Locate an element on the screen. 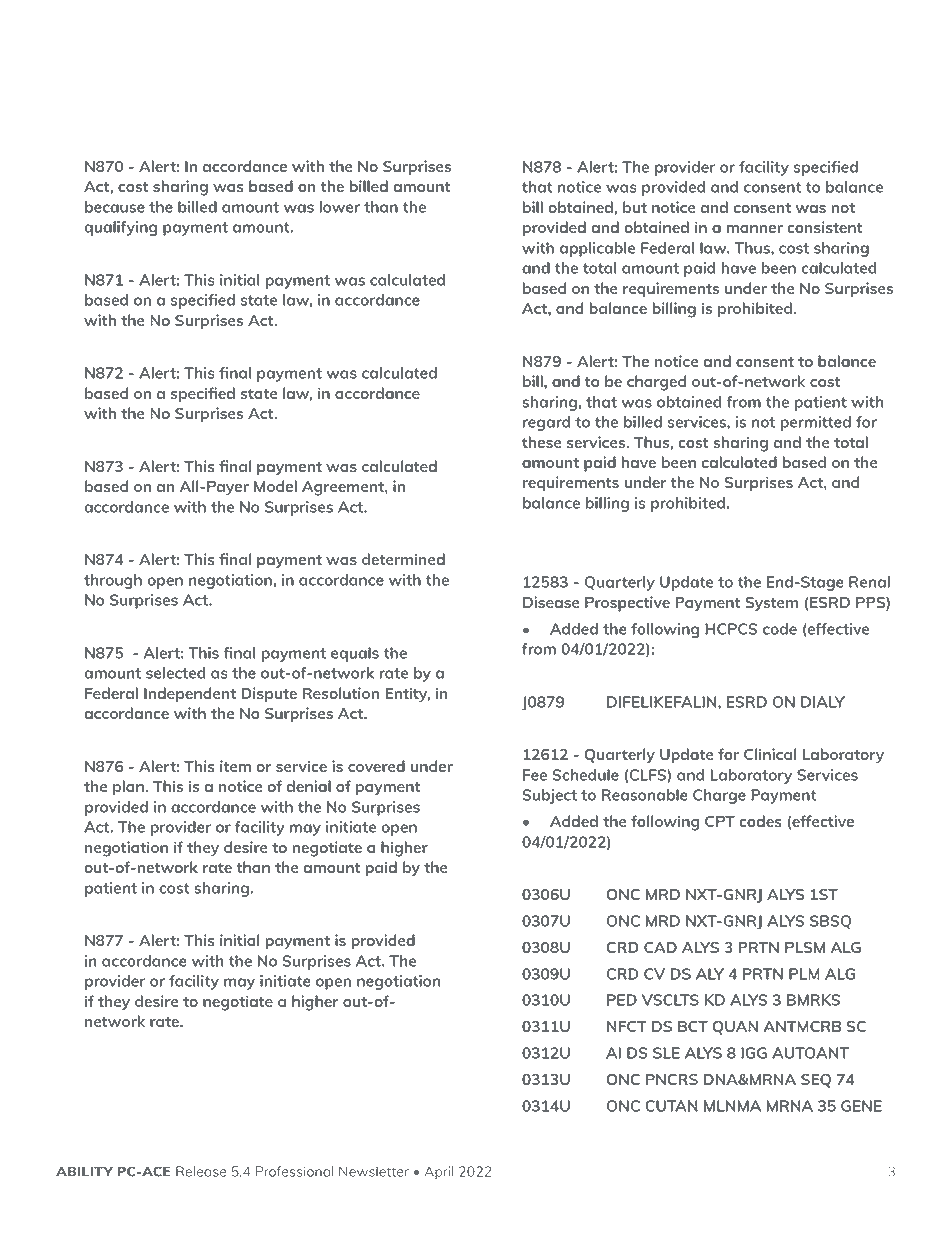 The image size is (952, 1233). qualifying is located at coordinates (120, 228).
